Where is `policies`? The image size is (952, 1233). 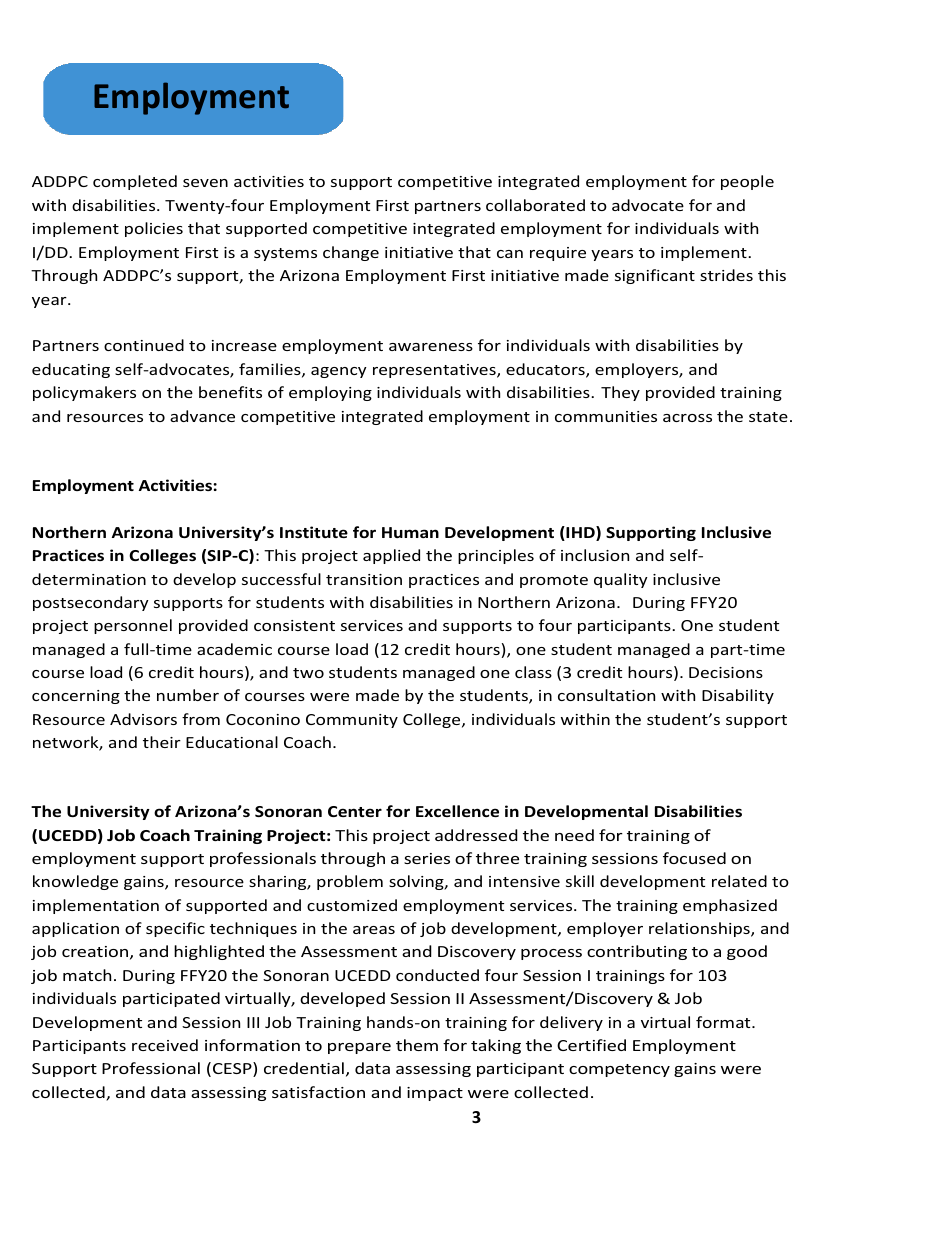
policies is located at coordinates (154, 229).
